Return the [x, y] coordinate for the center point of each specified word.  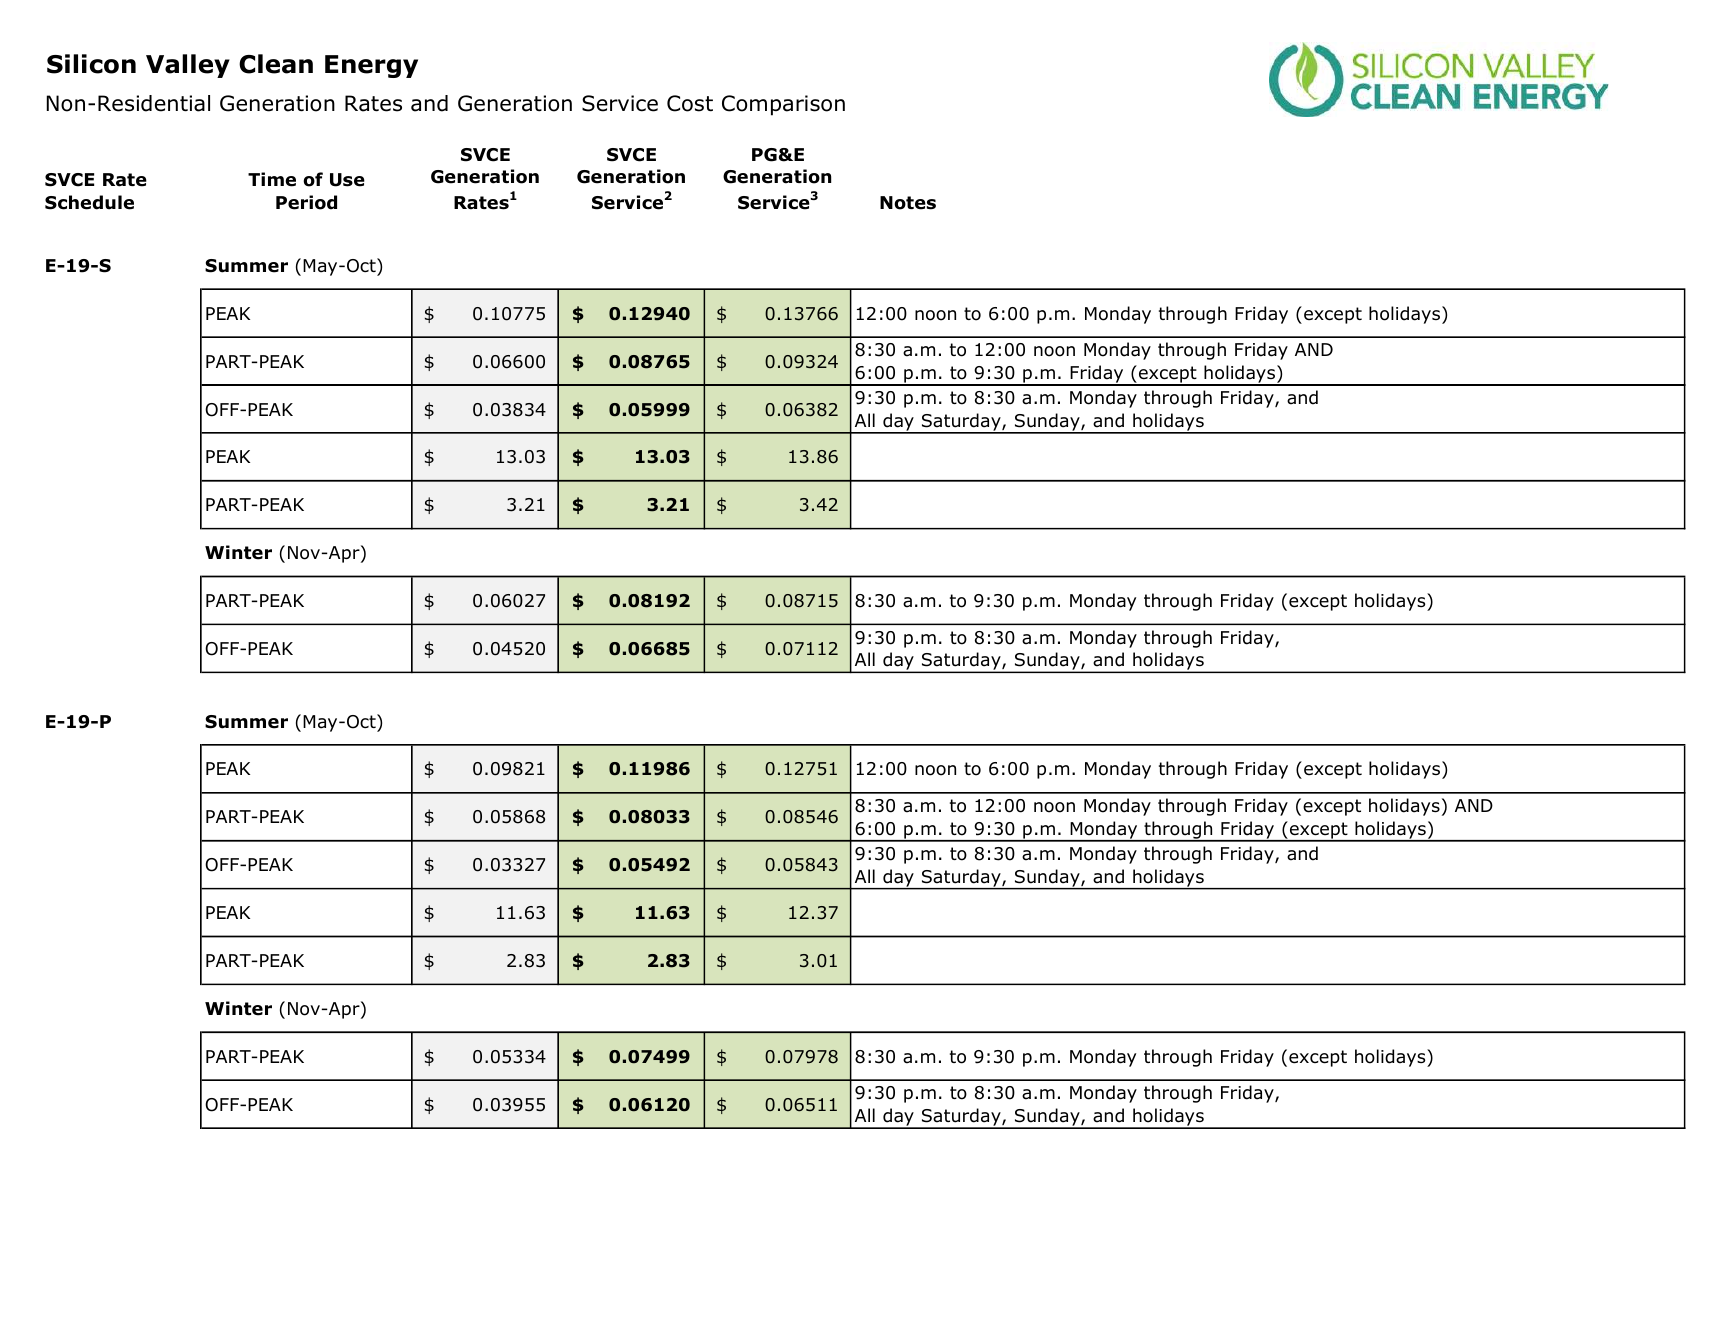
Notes [908, 203]
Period [306, 202]
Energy [371, 66]
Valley [188, 66]
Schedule [89, 202]
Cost [690, 103]
